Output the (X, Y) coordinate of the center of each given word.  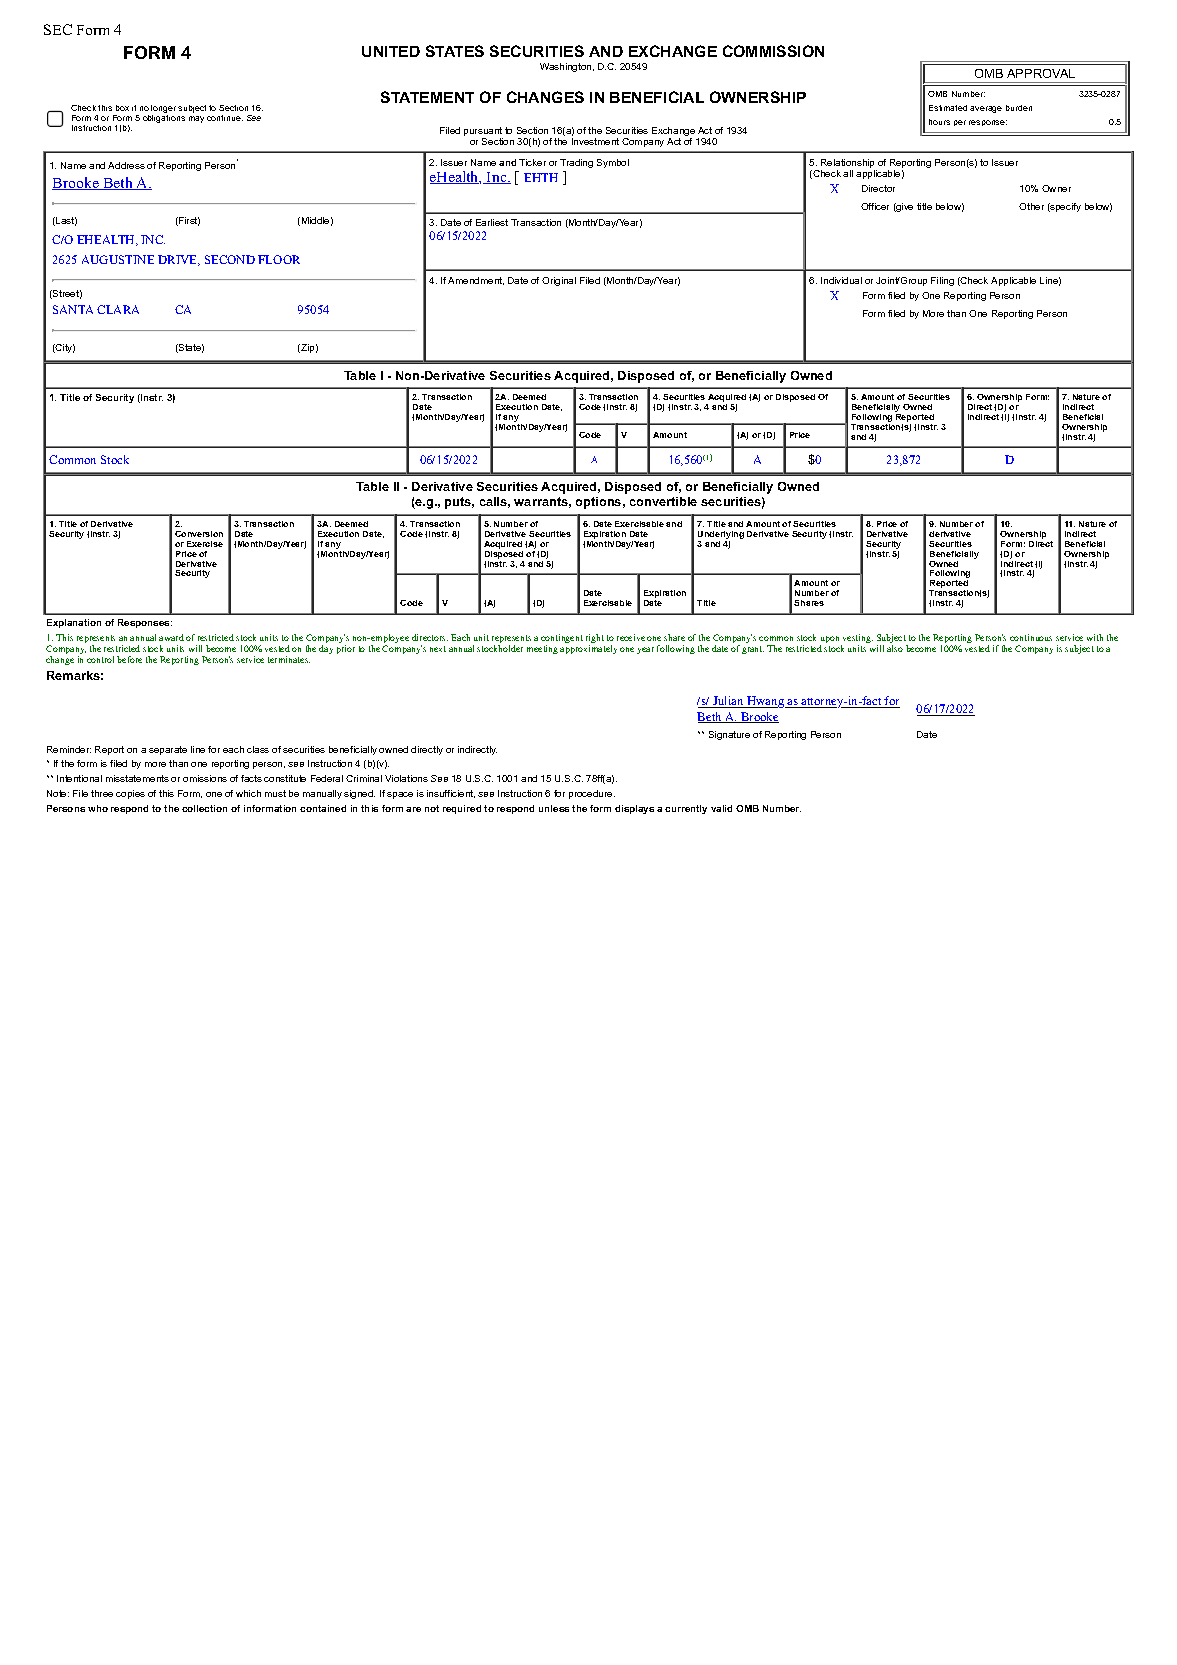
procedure (592, 794)
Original (559, 281)
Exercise (205, 544)
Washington (567, 67)
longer (163, 110)
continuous (1031, 637)
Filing (942, 281)
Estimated (948, 108)
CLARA (118, 309)
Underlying (721, 536)
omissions (205, 778)
